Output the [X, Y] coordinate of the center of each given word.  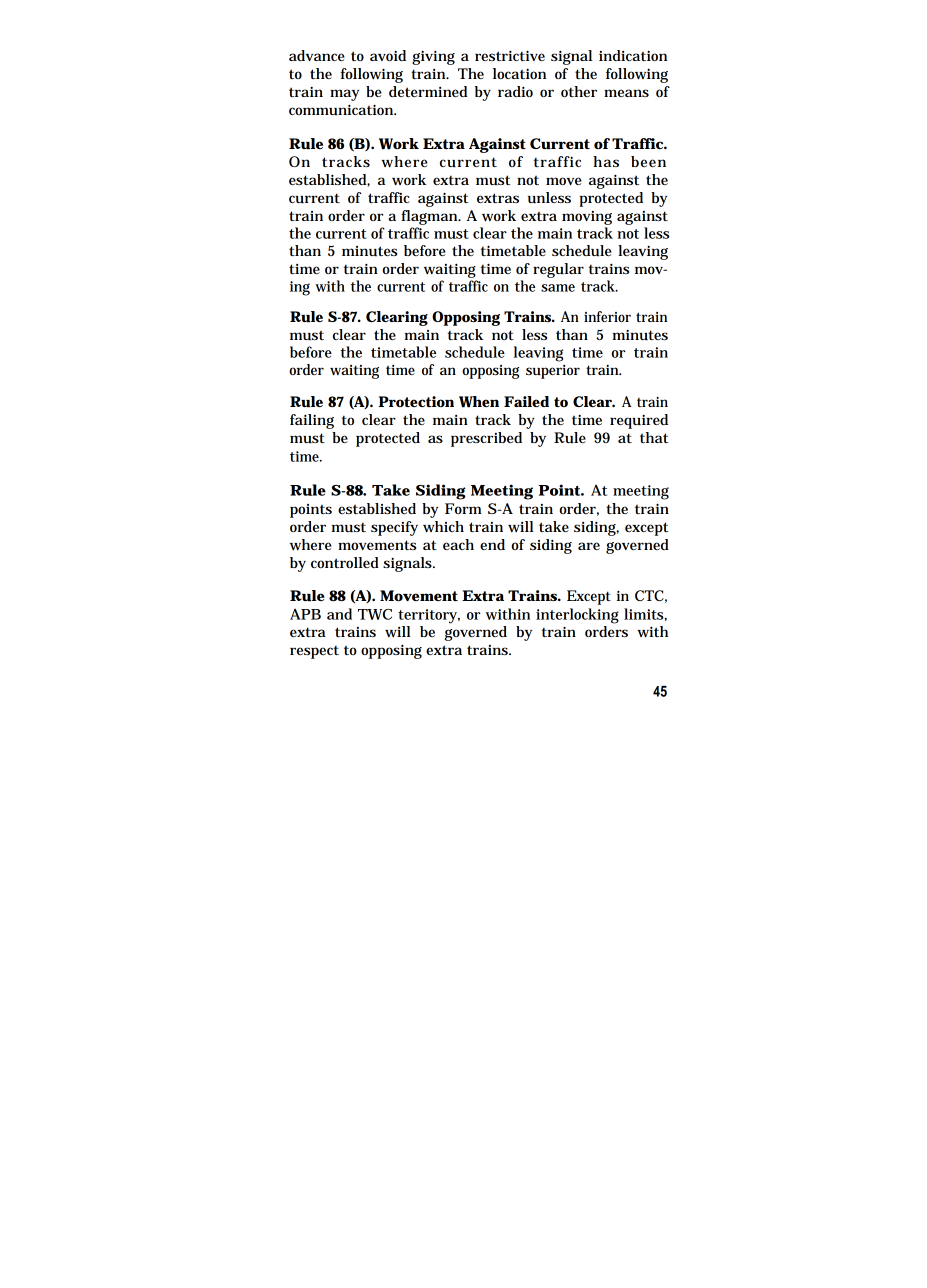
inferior [607, 316]
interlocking [577, 616]
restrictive [510, 55]
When [479, 402]
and [339, 614]
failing [312, 421]
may [344, 95]
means [626, 93]
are [589, 546]
